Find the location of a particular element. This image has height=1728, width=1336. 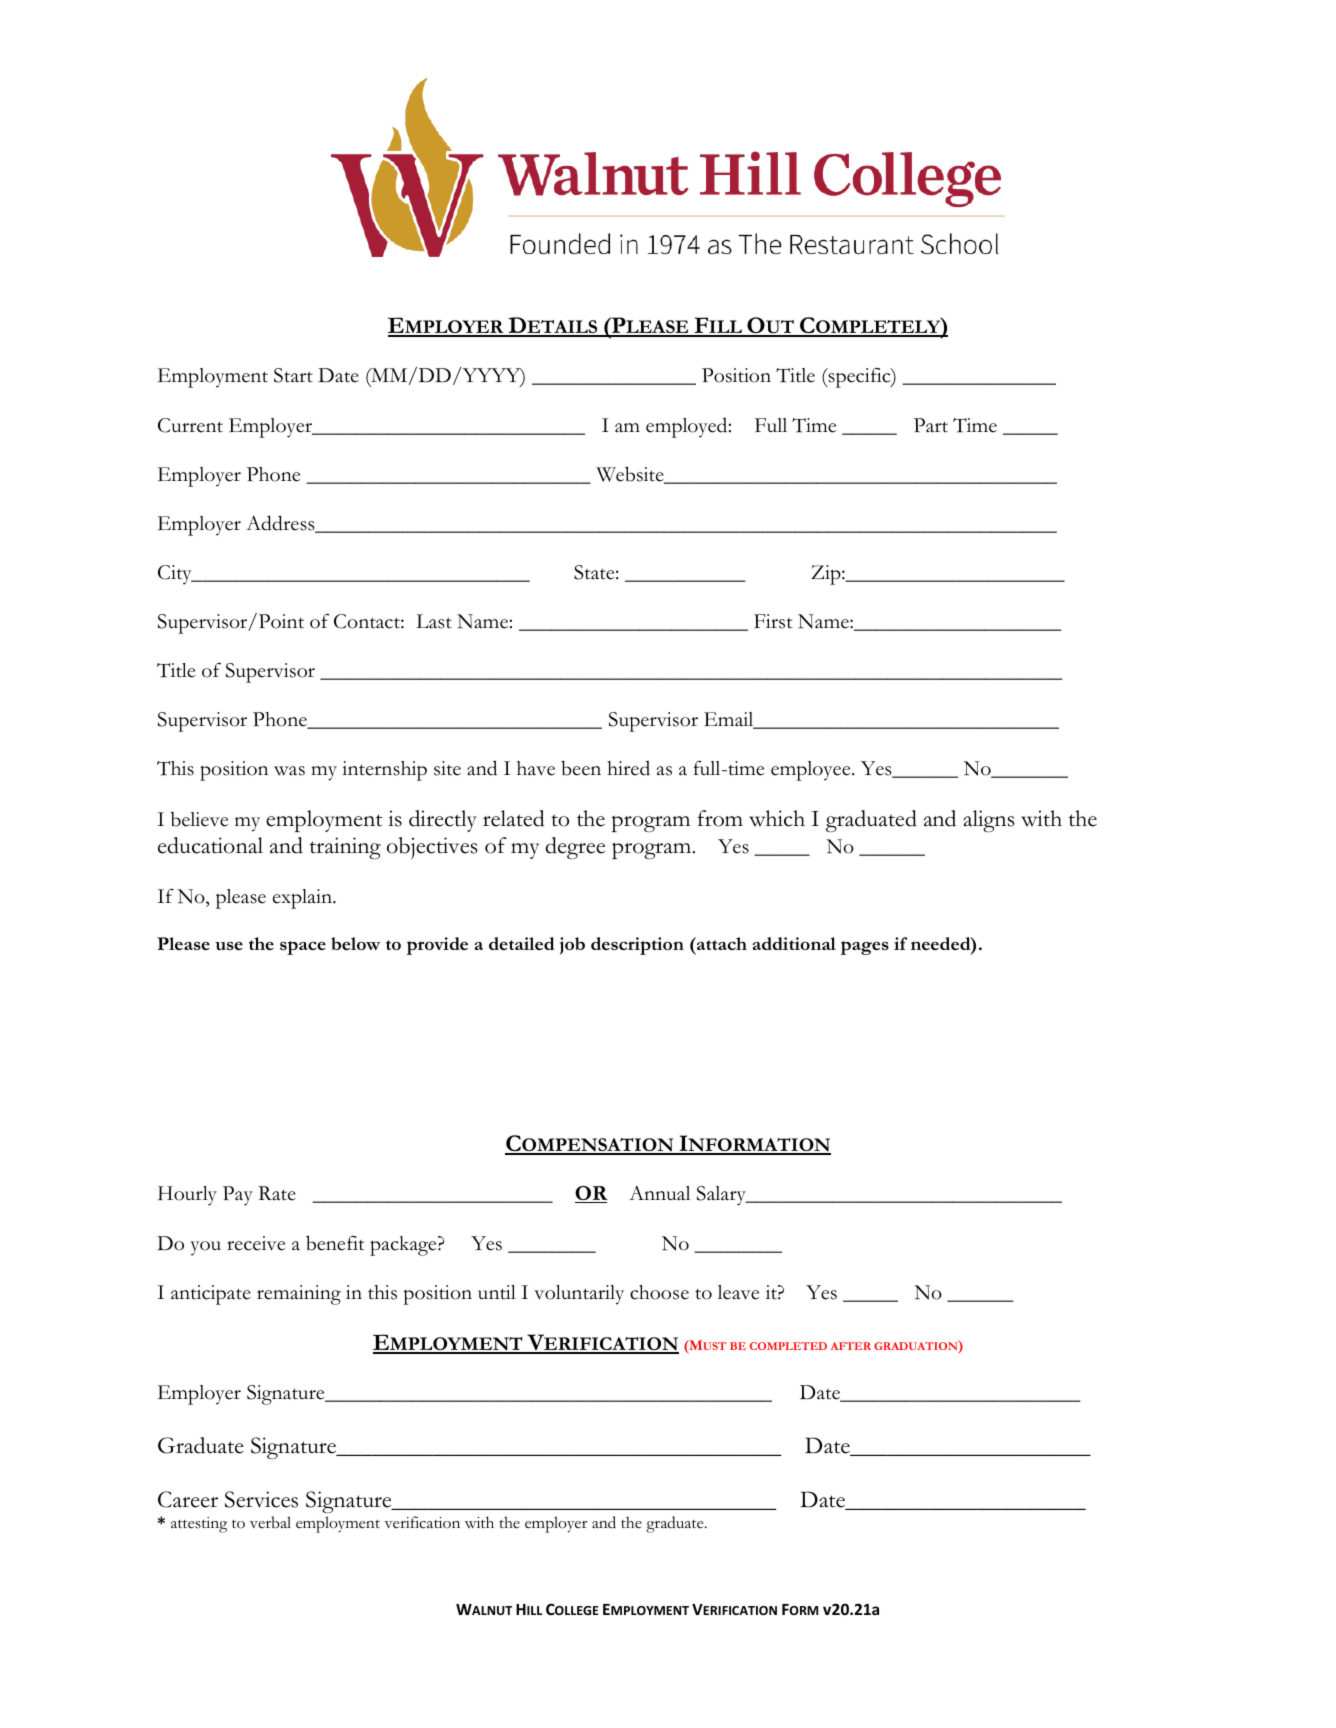

was is located at coordinates (289, 771).
